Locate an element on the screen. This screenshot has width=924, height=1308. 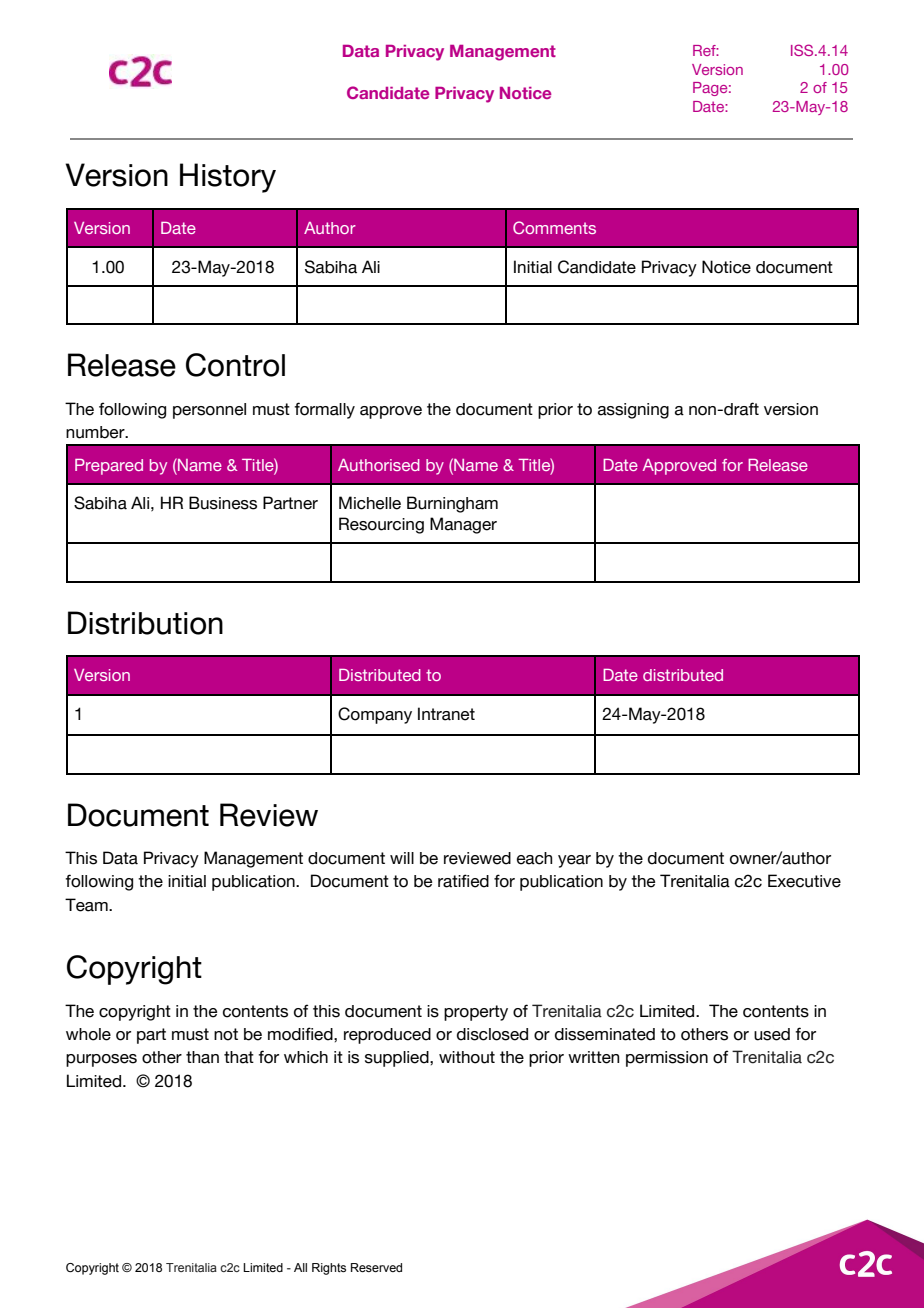
personnel is located at coordinates (209, 411).
